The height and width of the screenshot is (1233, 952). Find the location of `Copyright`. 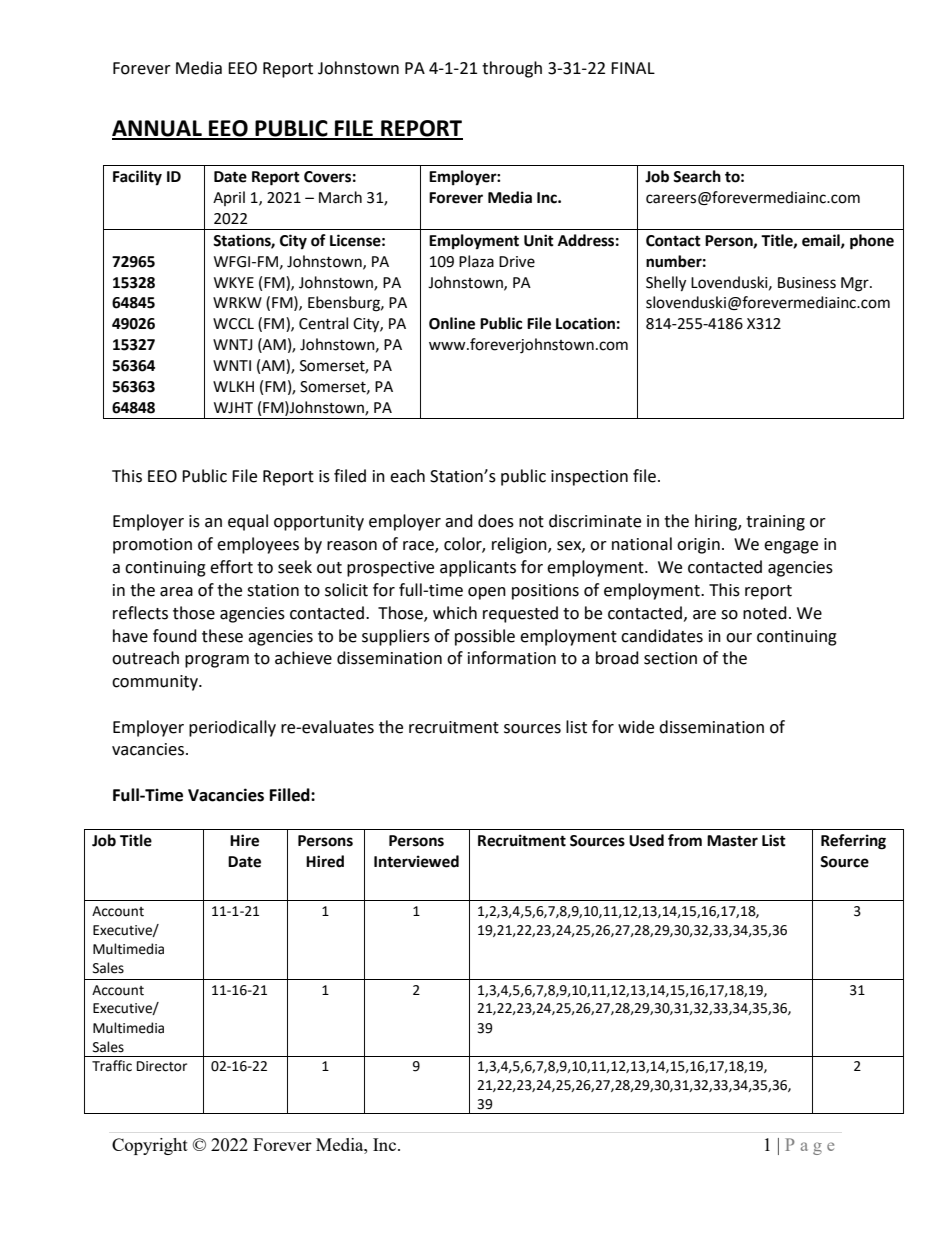

Copyright is located at coordinates (150, 1146).
